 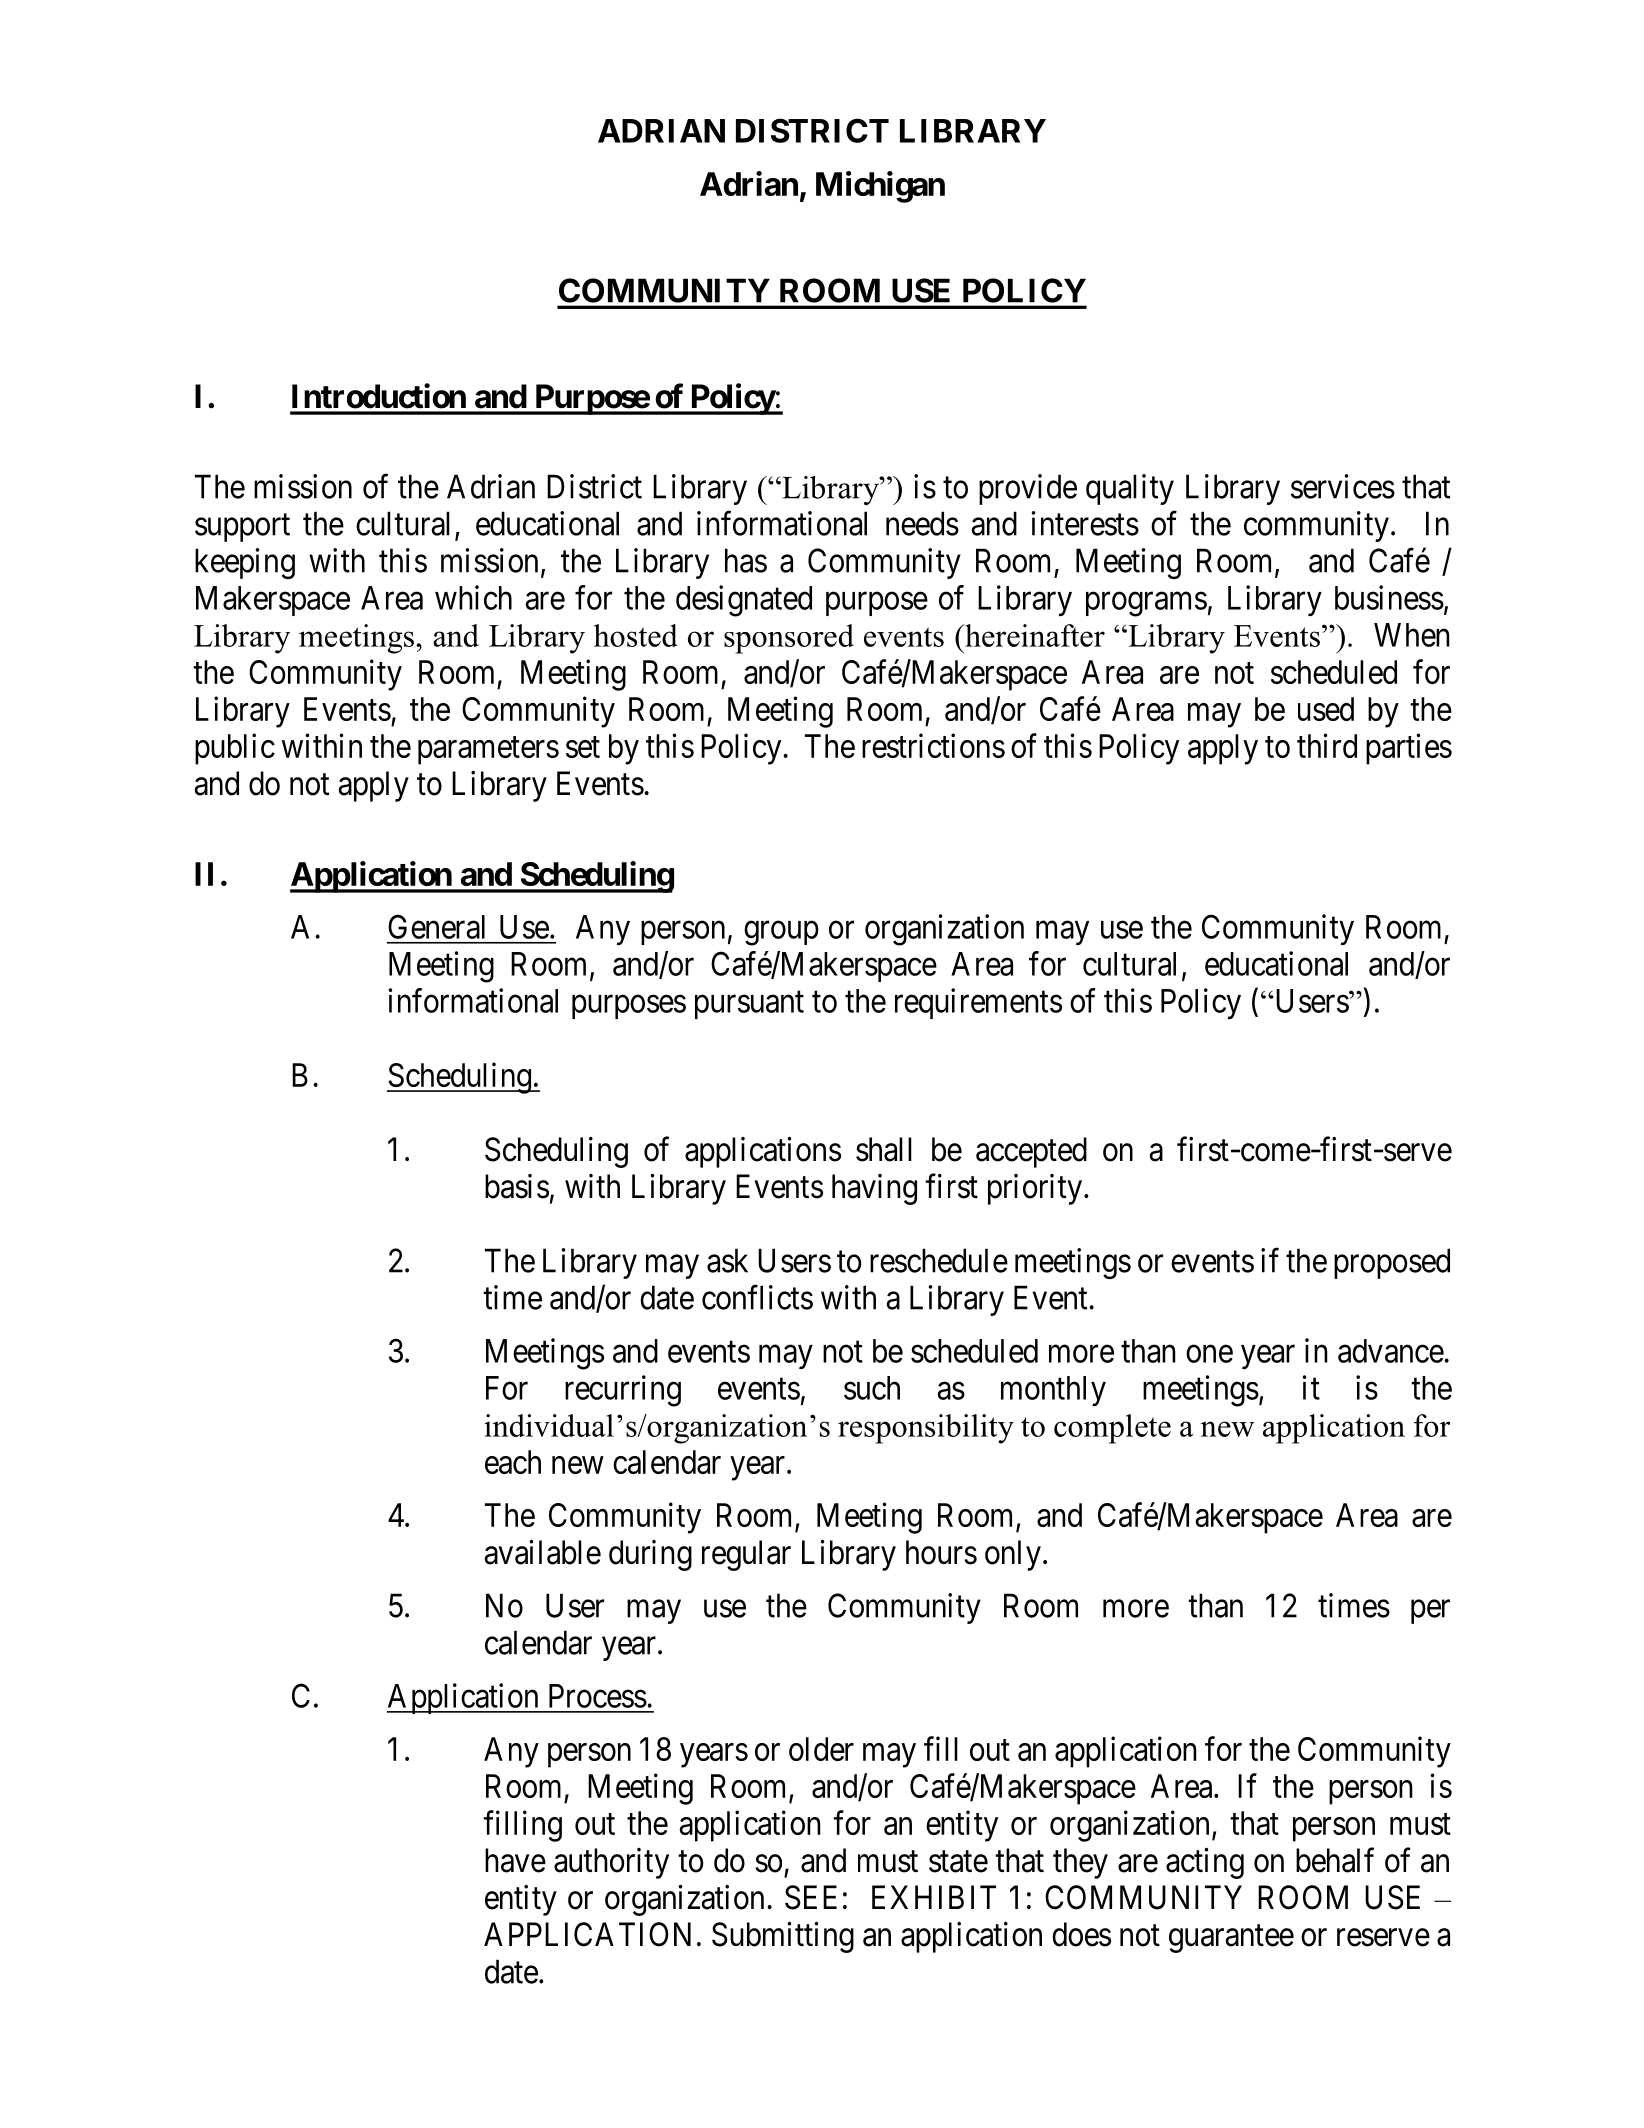 What do you see at coordinates (926, 1429) in the screenshot?
I see `responsibility` at bounding box center [926, 1429].
